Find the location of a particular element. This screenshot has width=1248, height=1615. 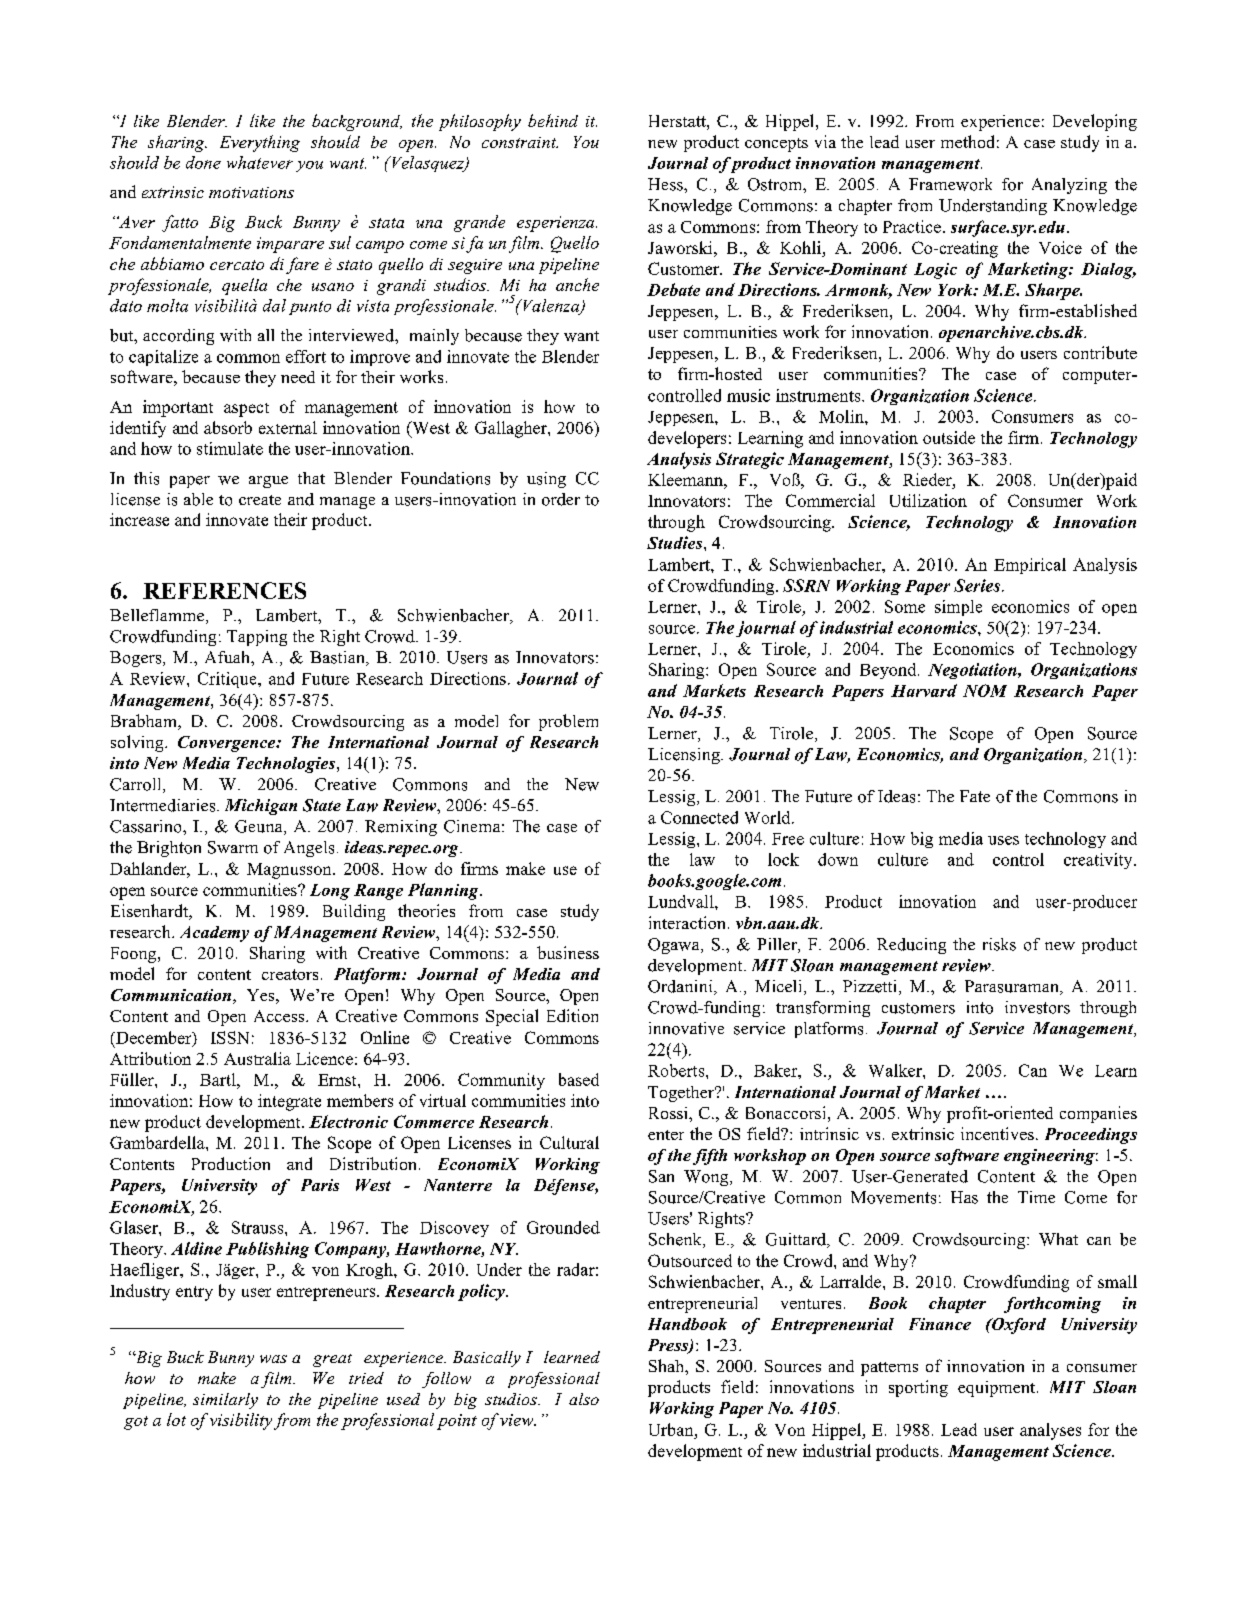

Fate is located at coordinates (975, 796).
